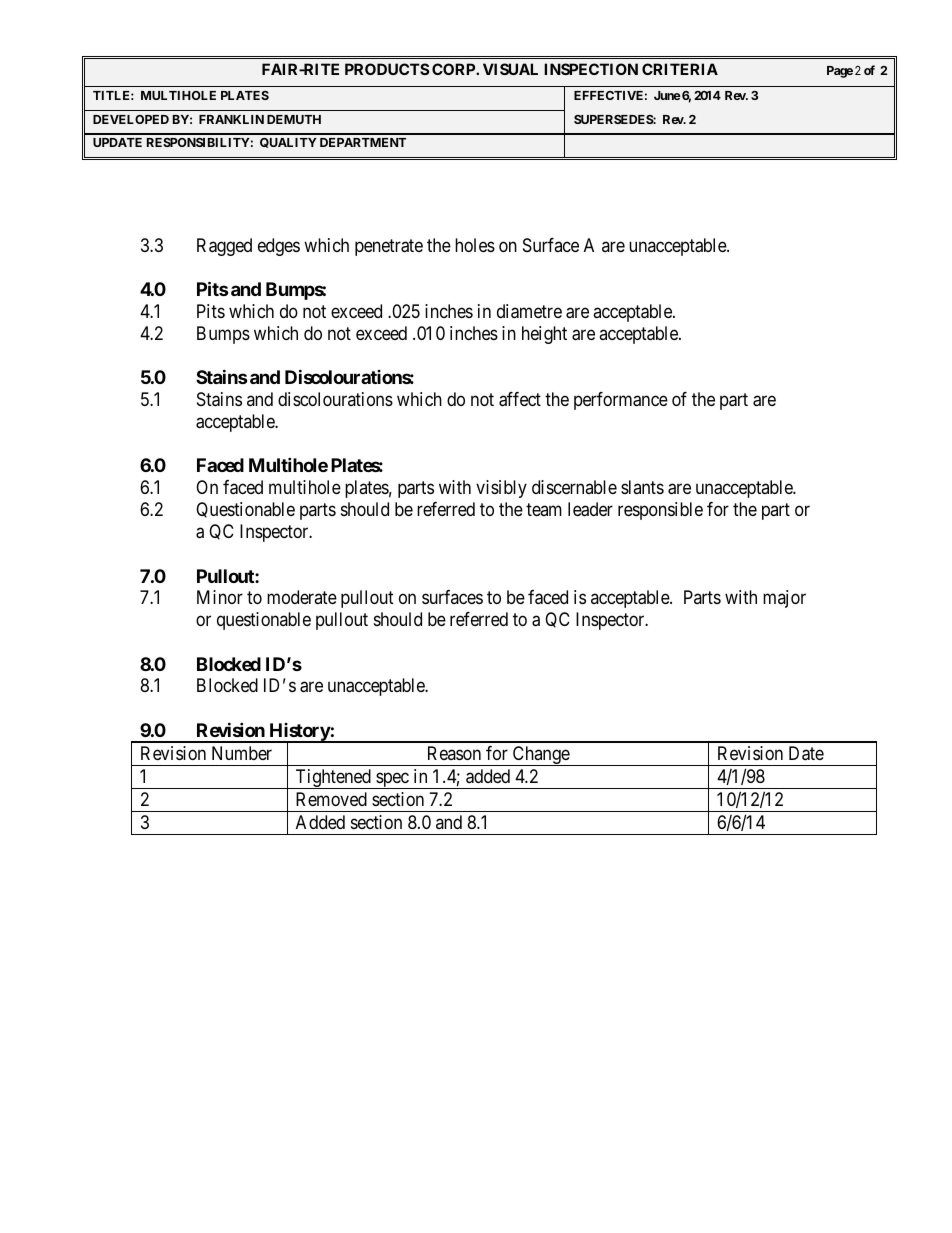 The image size is (952, 1233). I want to click on VISUAL, so click(510, 69).
